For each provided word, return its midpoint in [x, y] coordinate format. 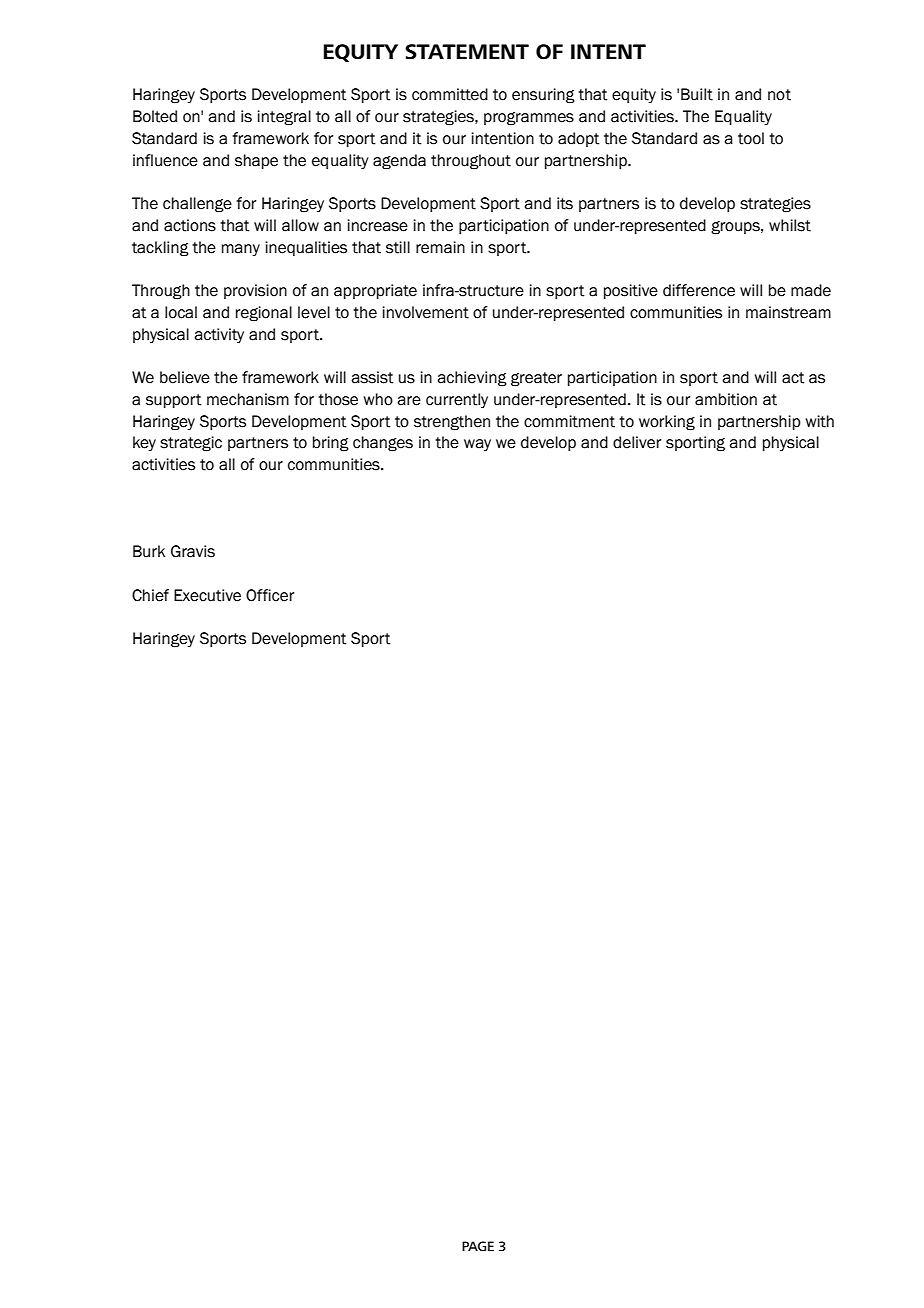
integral [284, 118]
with [820, 421]
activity [219, 335]
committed [450, 94]
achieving [472, 379]
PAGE [478, 1246]
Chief [150, 595]
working [667, 423]
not [779, 95]
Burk [149, 551]
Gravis [193, 551]
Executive [207, 595]
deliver [637, 442]
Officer [270, 595]
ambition [726, 399]
